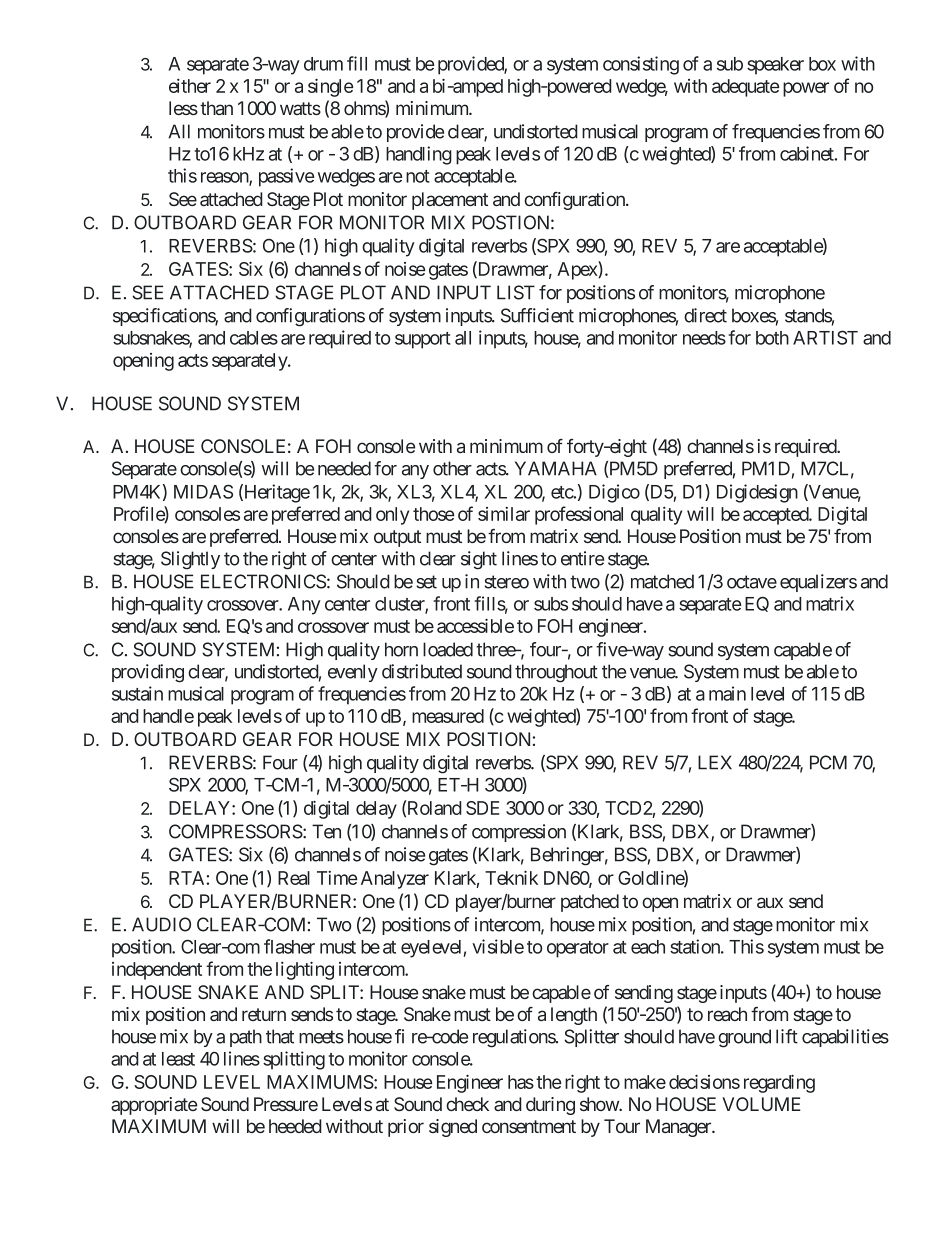 The height and width of the page is (1233, 952). Describe the element at coordinates (216, 108) in the page. I see `than` at that location.
